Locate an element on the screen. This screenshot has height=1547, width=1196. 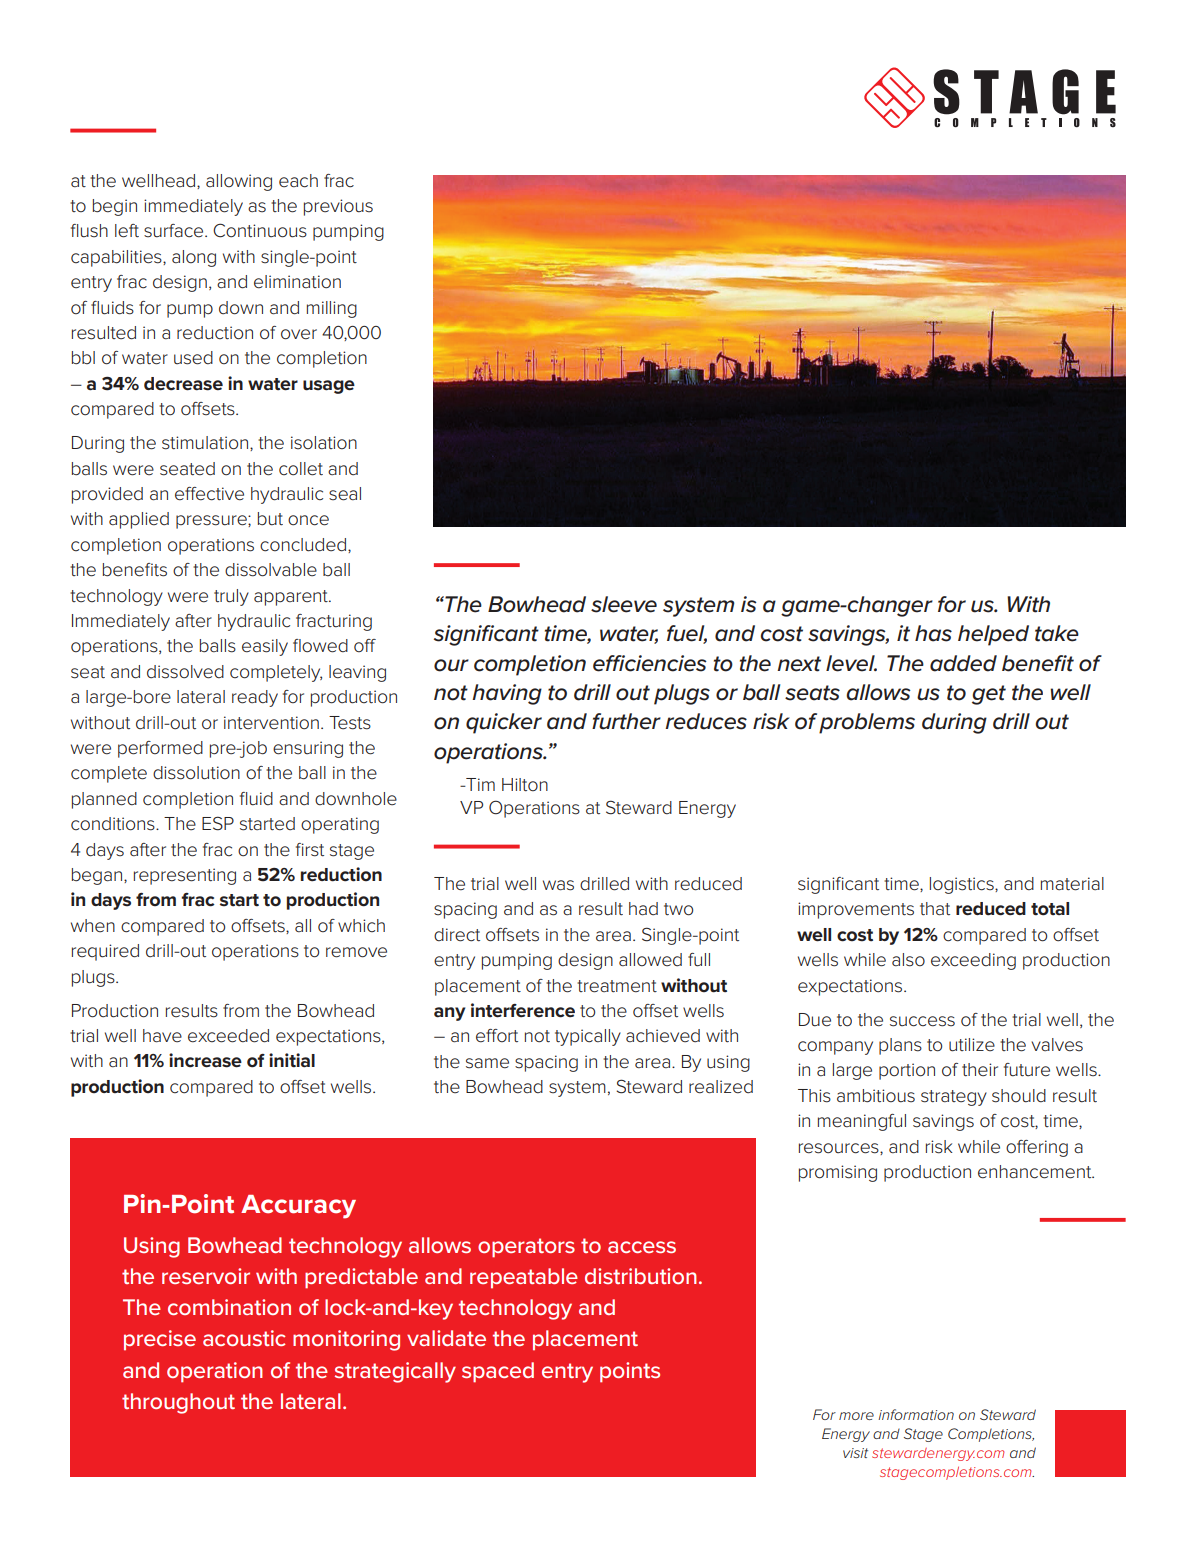
strategy is located at coordinates (954, 1098).
